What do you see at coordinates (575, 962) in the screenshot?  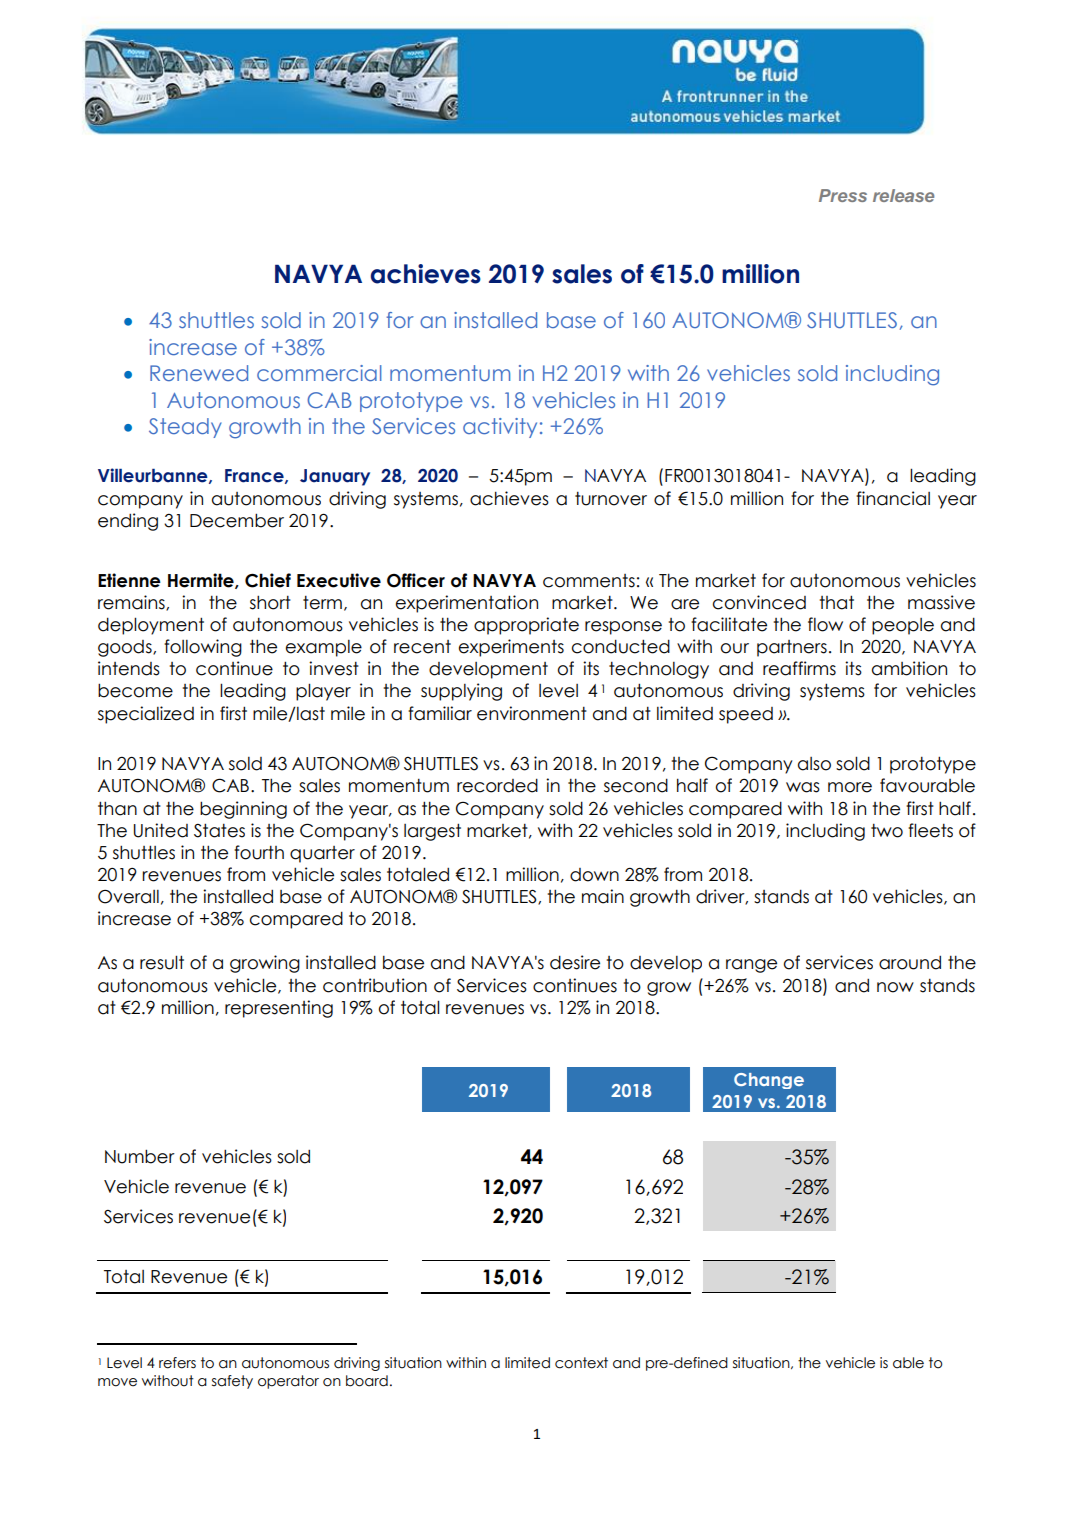 I see `desire` at bounding box center [575, 962].
